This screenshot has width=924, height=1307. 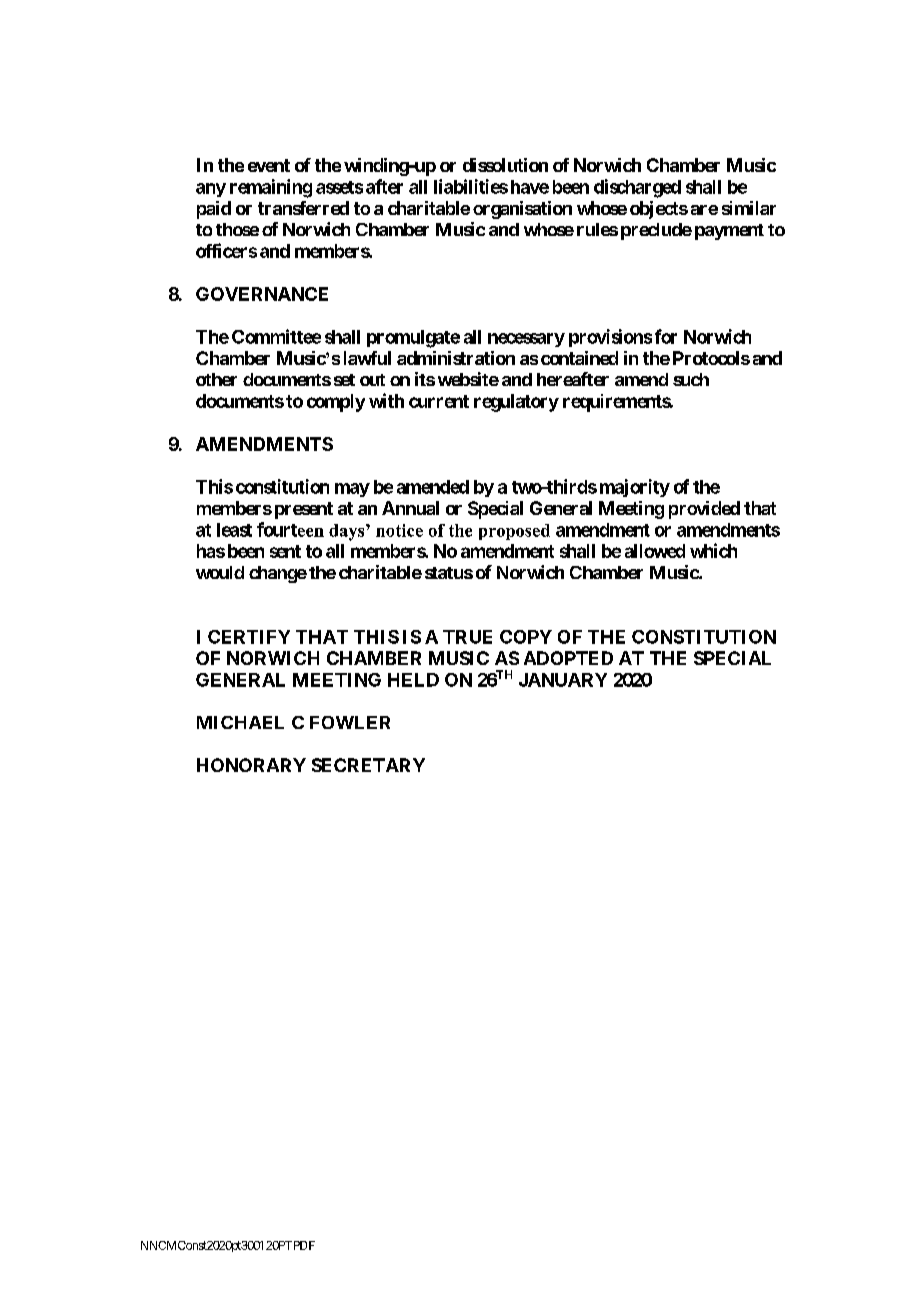 I want to click on remaining, so click(x=271, y=188).
